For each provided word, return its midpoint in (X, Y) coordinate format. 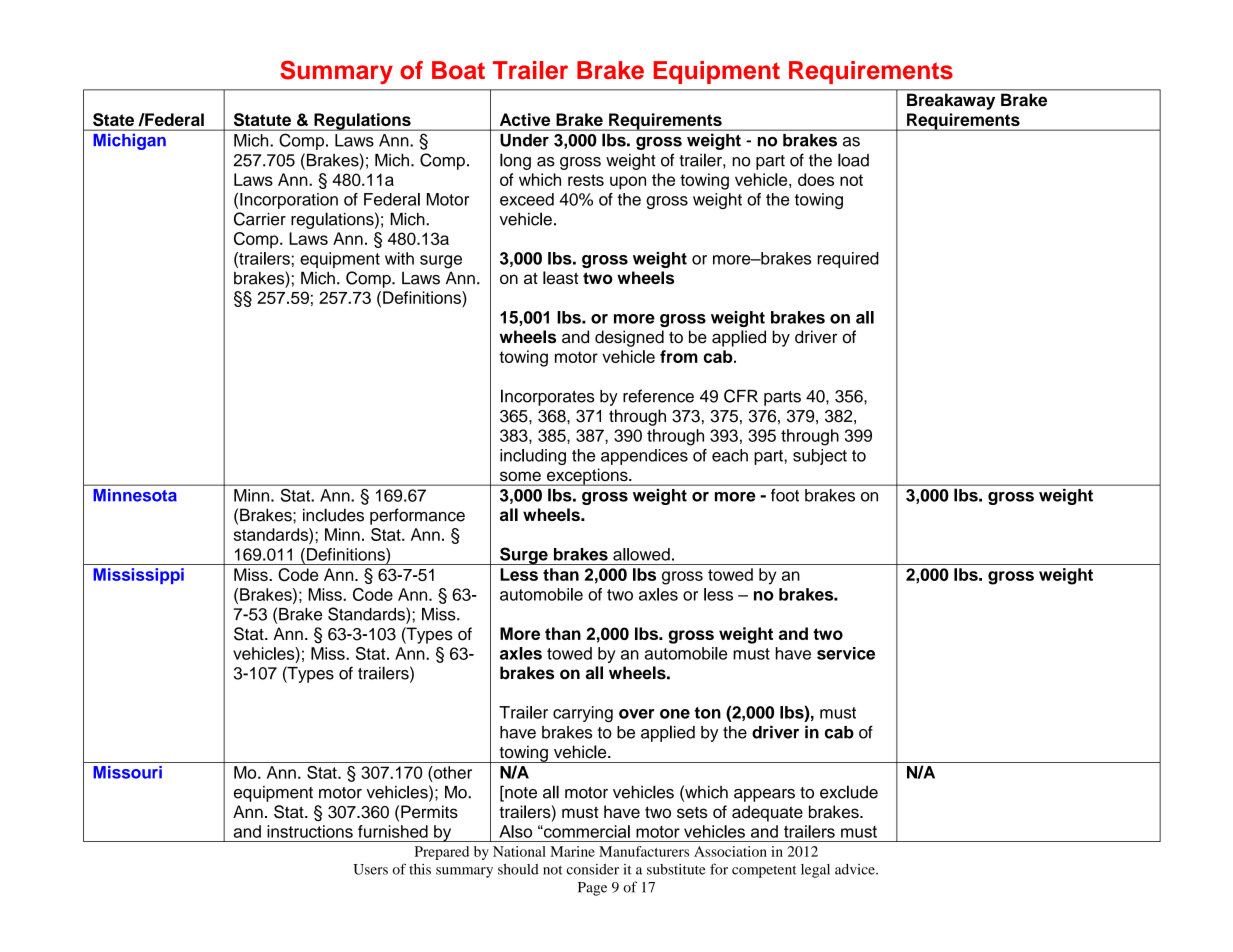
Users (370, 869)
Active (525, 119)
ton (707, 713)
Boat (458, 70)
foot (785, 495)
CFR (741, 396)
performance (417, 516)
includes (333, 515)
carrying (583, 714)
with (399, 258)
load (853, 160)
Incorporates (548, 397)
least (560, 278)
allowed (641, 554)
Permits (429, 811)
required (848, 260)
